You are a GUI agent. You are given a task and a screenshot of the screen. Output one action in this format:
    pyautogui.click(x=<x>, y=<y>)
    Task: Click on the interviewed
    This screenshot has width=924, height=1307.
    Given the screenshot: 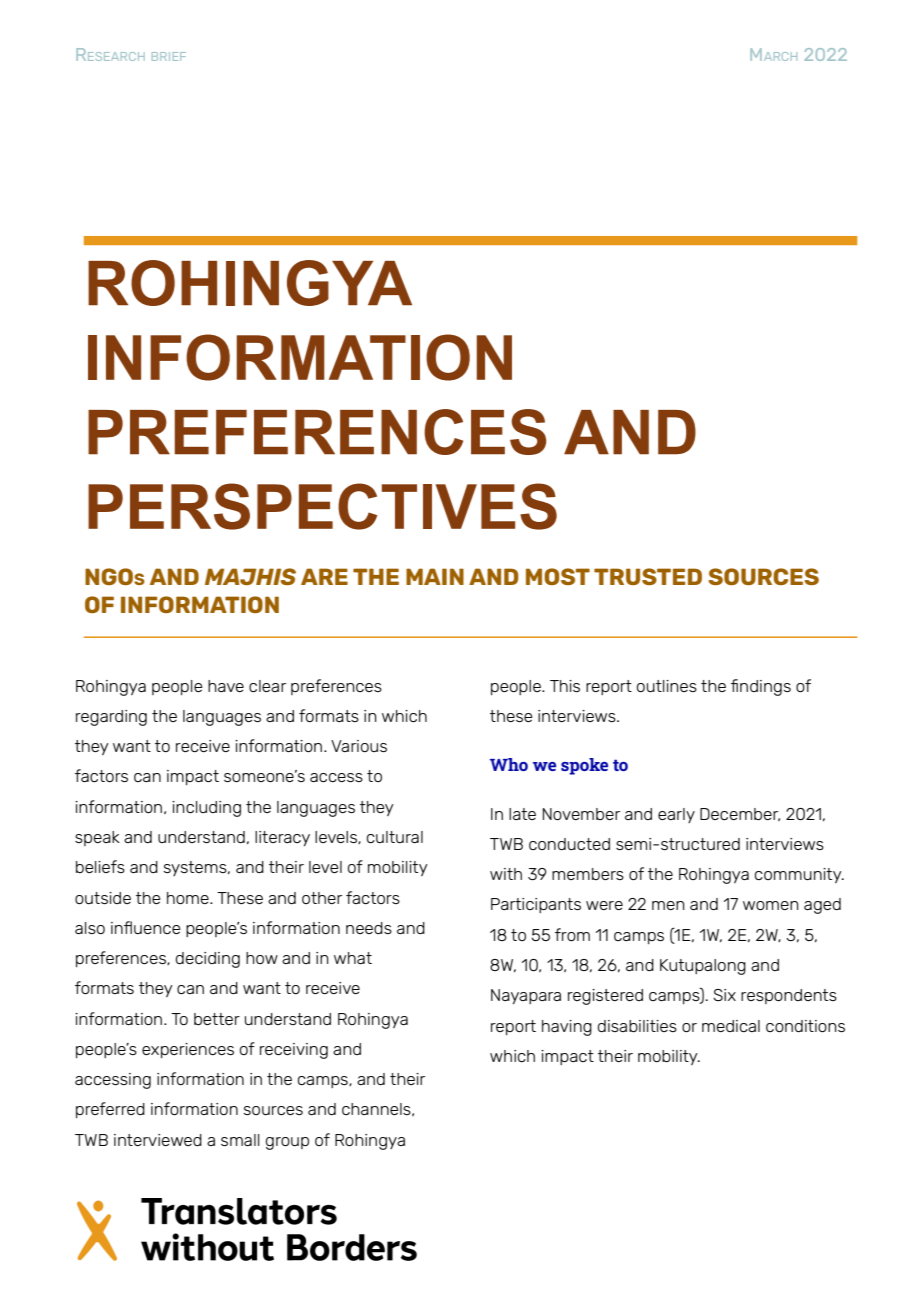 What is the action you would take?
    pyautogui.click(x=158, y=1140)
